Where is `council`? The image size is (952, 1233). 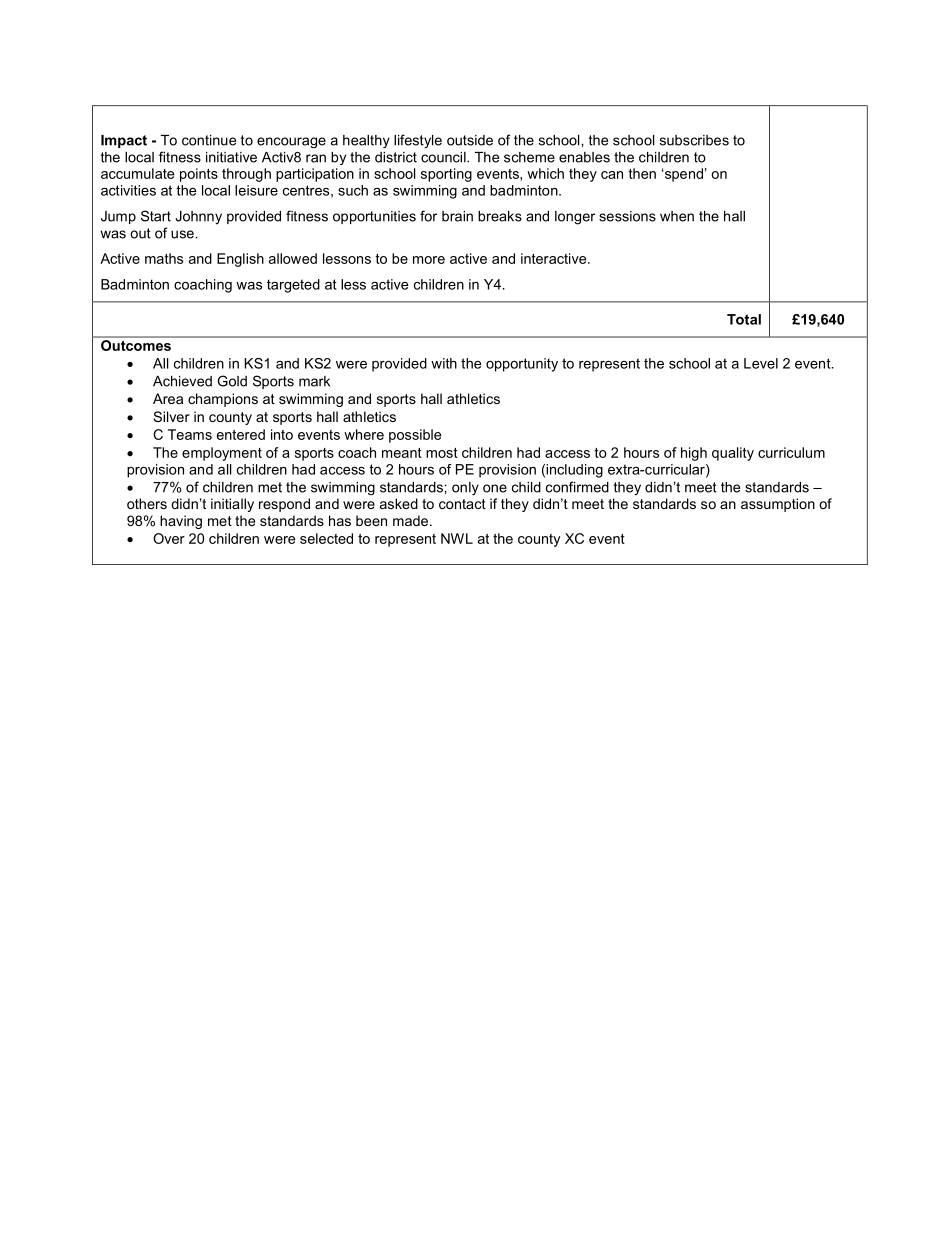
council is located at coordinates (444, 157).
